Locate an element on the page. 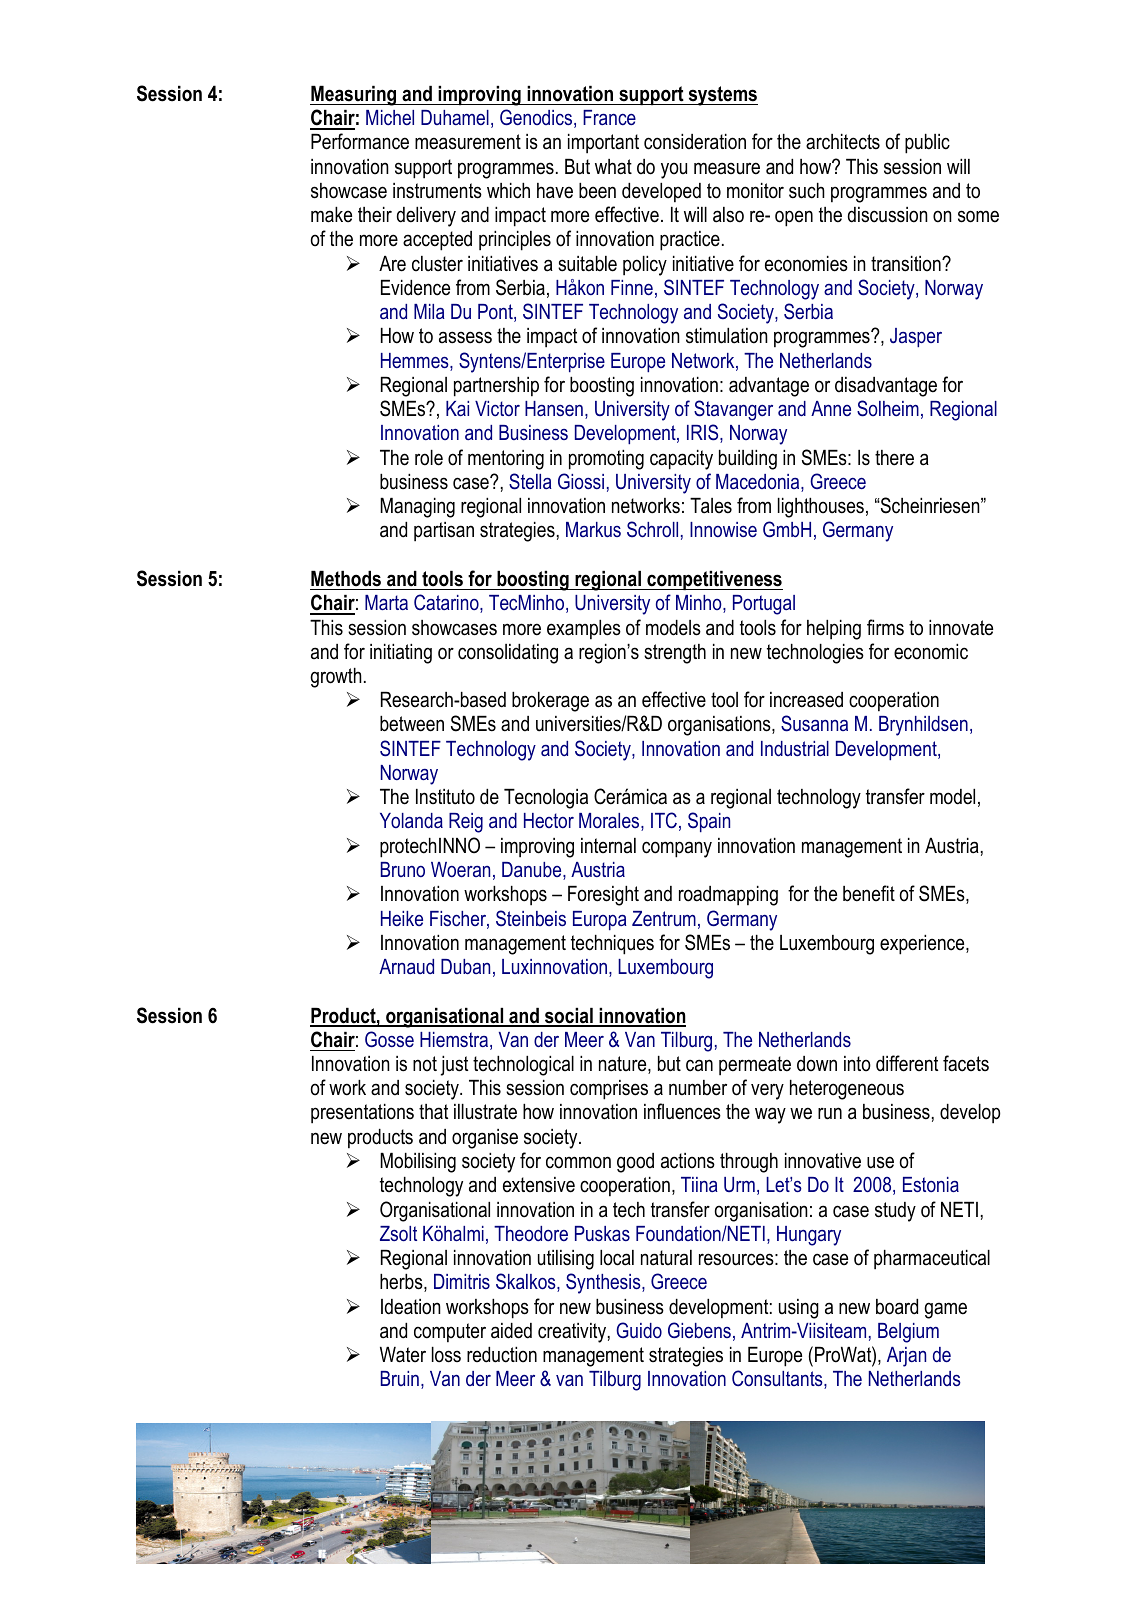  there is located at coordinates (894, 458).
